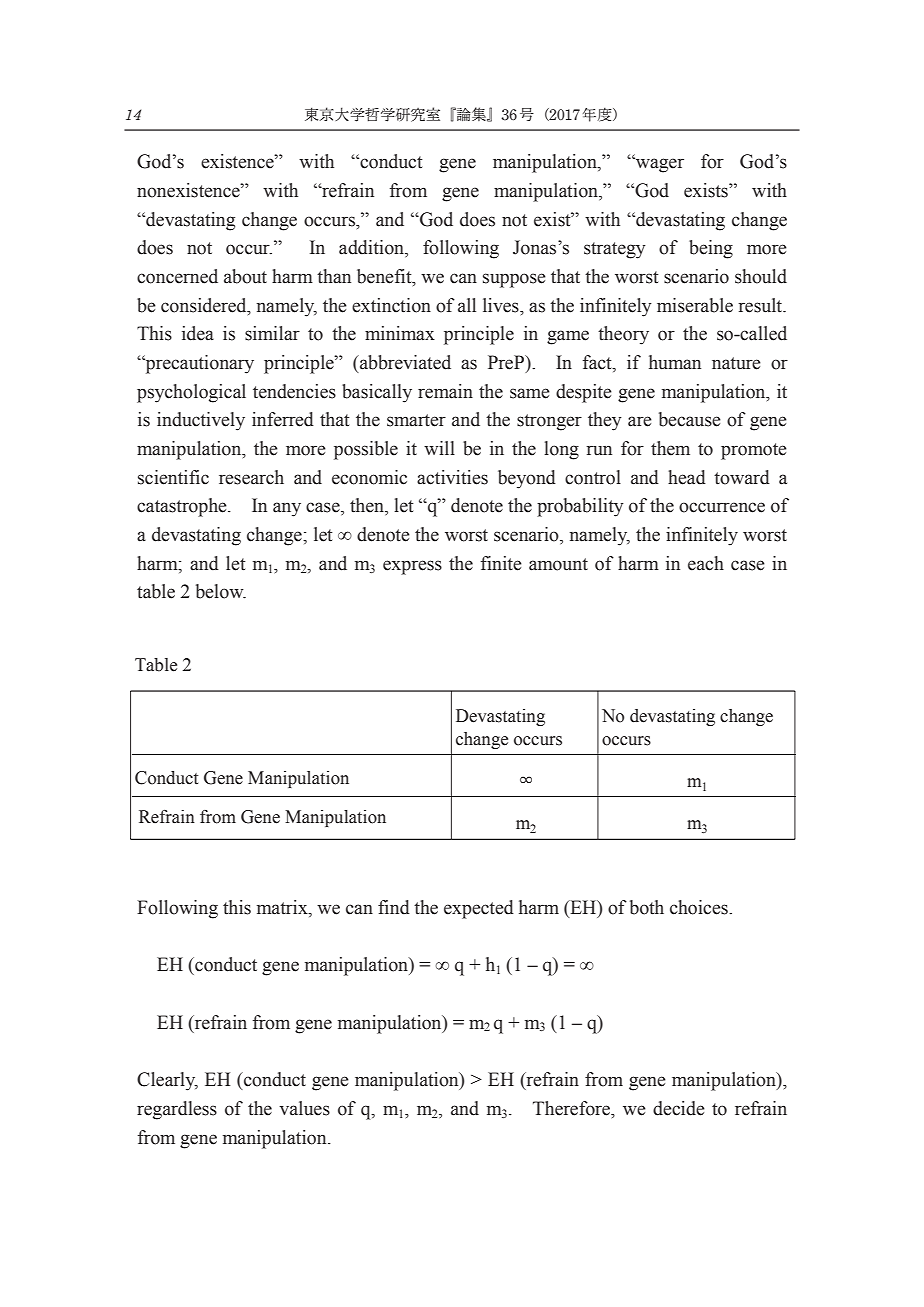 The height and width of the screenshot is (1307, 924). Describe the element at coordinates (251, 477) in the screenshot. I see `research` at that location.
